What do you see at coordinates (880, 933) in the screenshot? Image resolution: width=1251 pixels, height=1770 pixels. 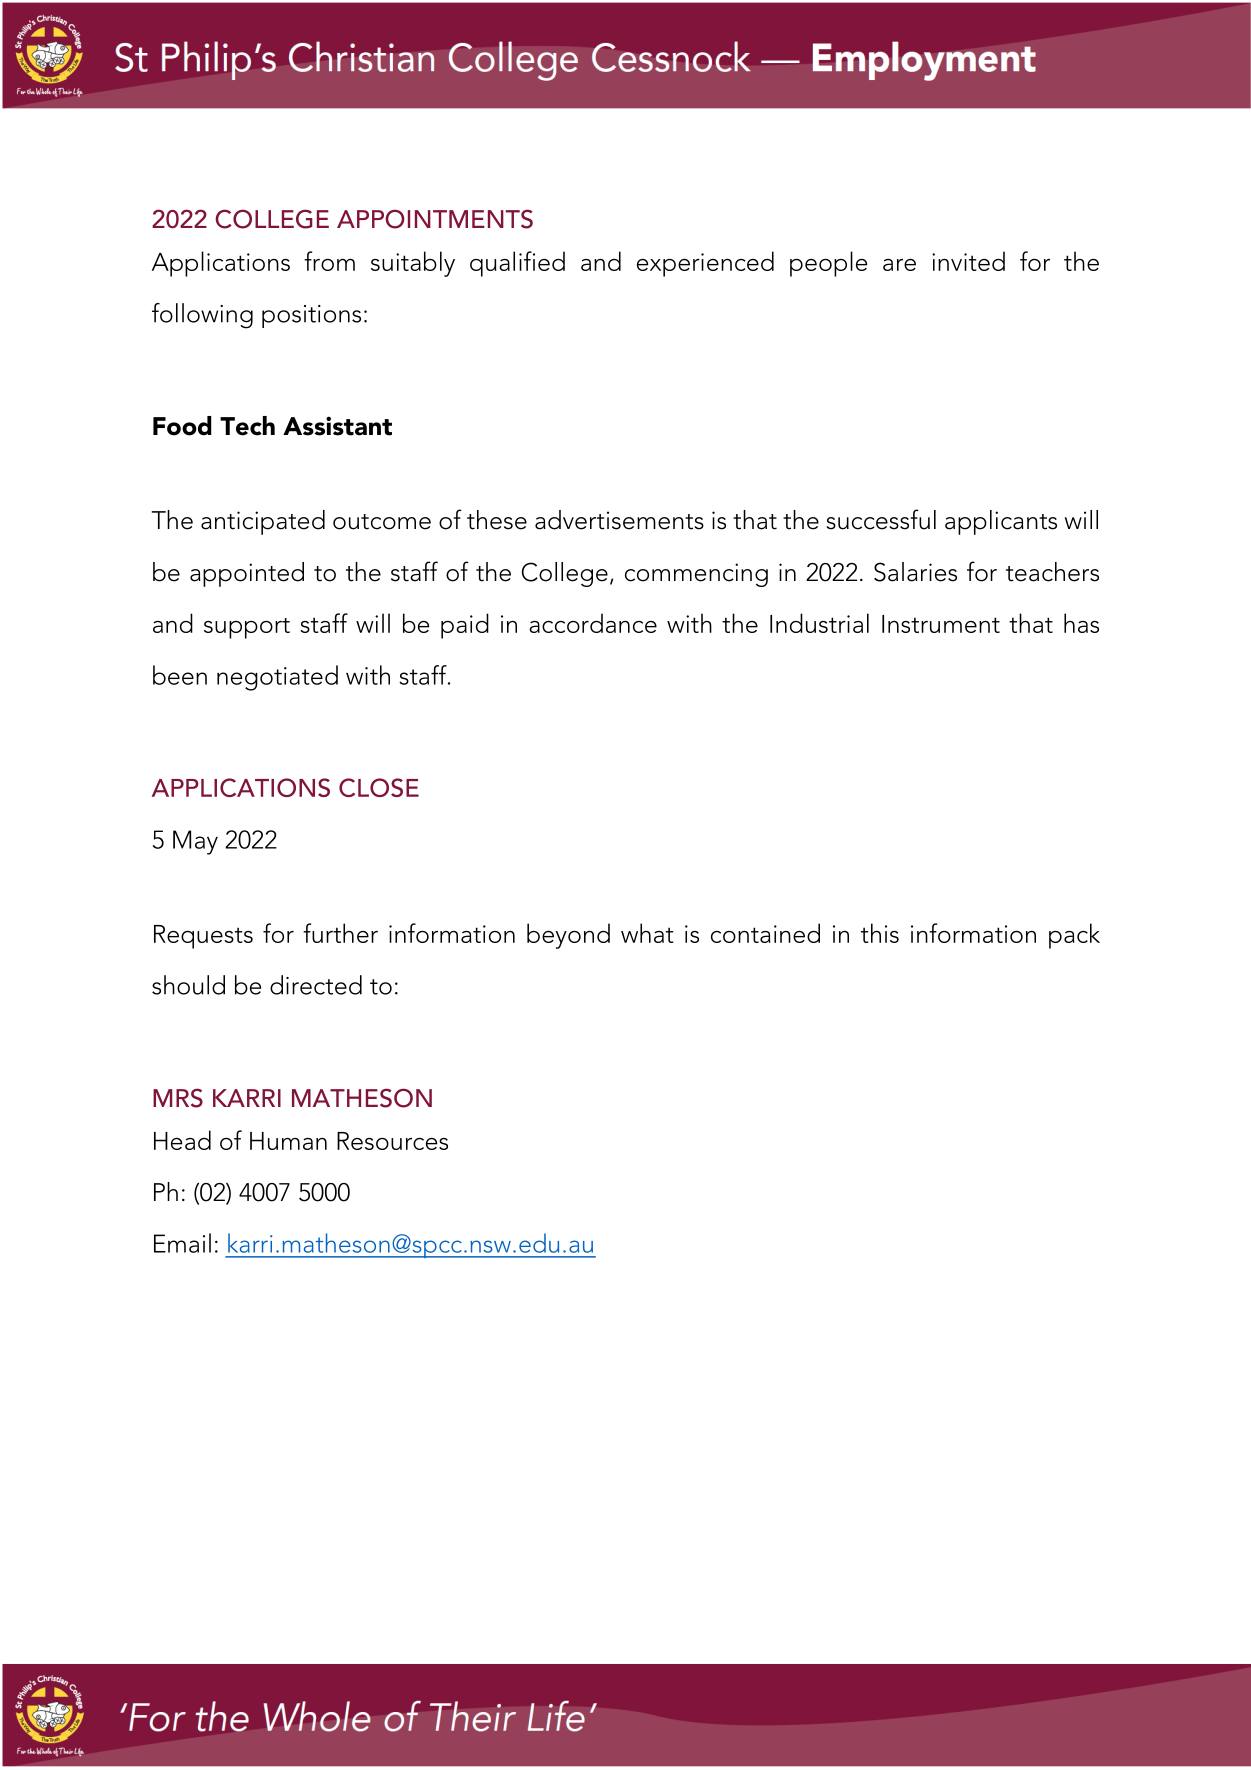 I see `this` at bounding box center [880, 933].
